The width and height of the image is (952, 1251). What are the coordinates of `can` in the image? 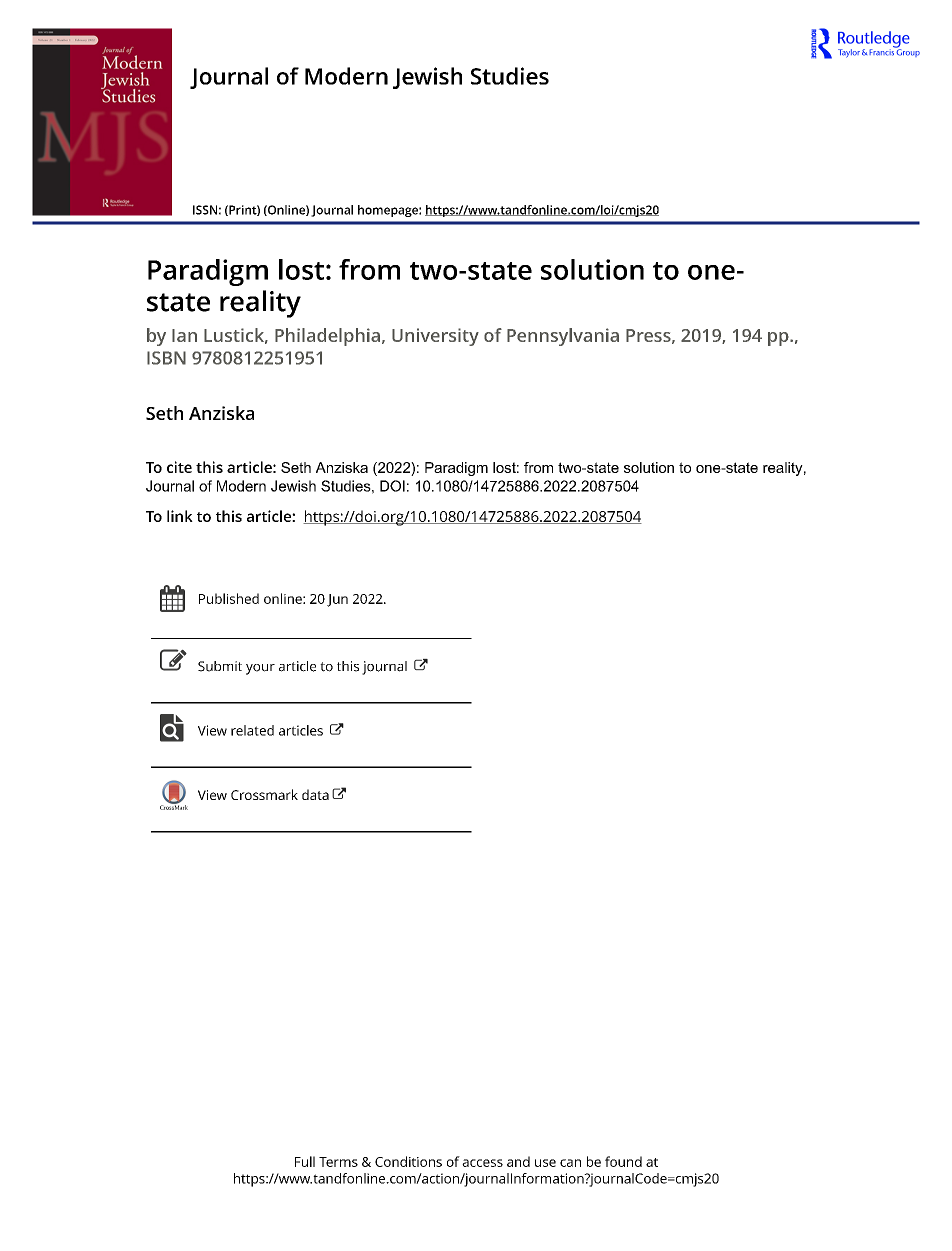 It's located at (570, 1163).
